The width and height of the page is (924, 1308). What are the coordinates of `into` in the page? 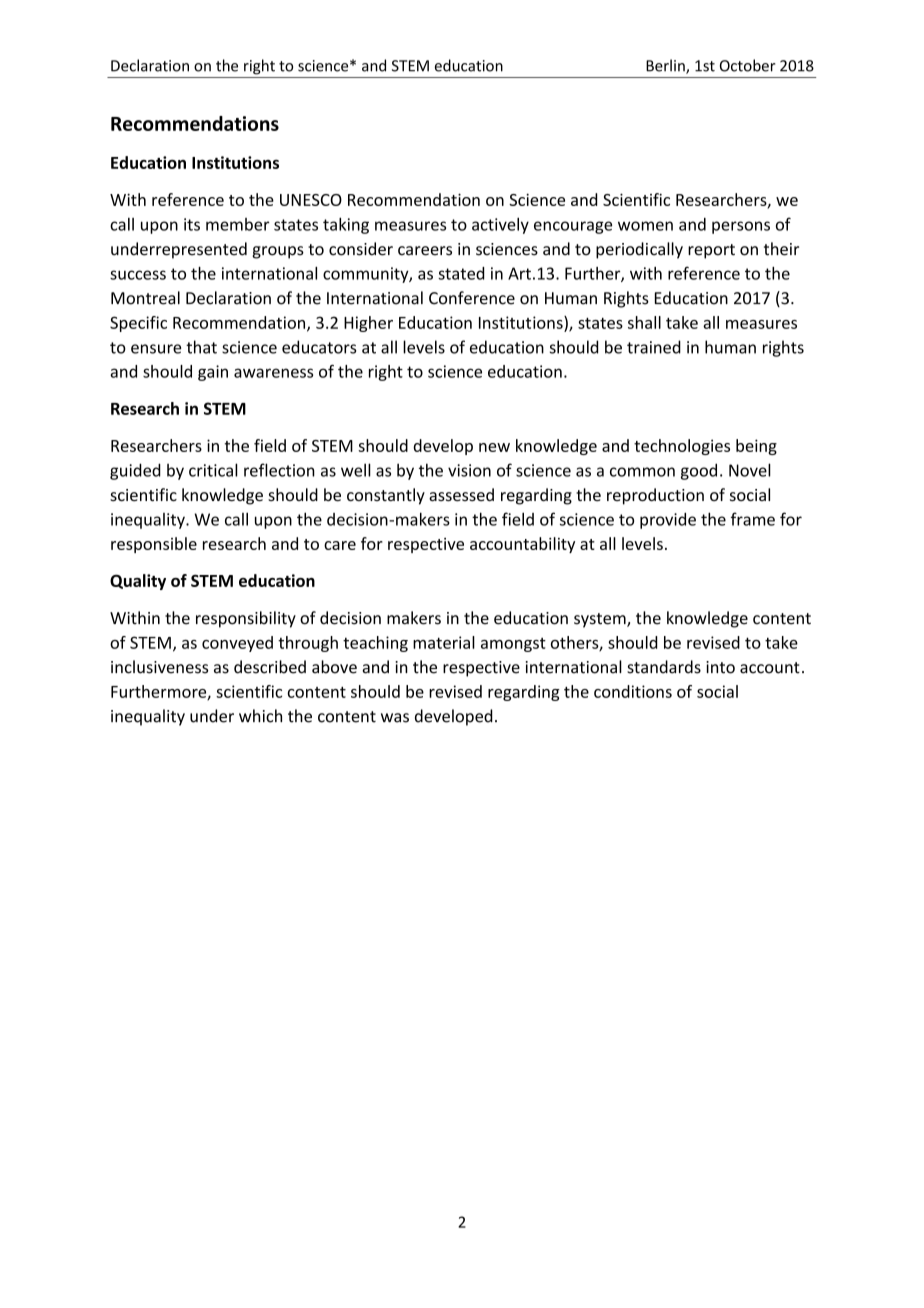 It's located at (720, 667).
